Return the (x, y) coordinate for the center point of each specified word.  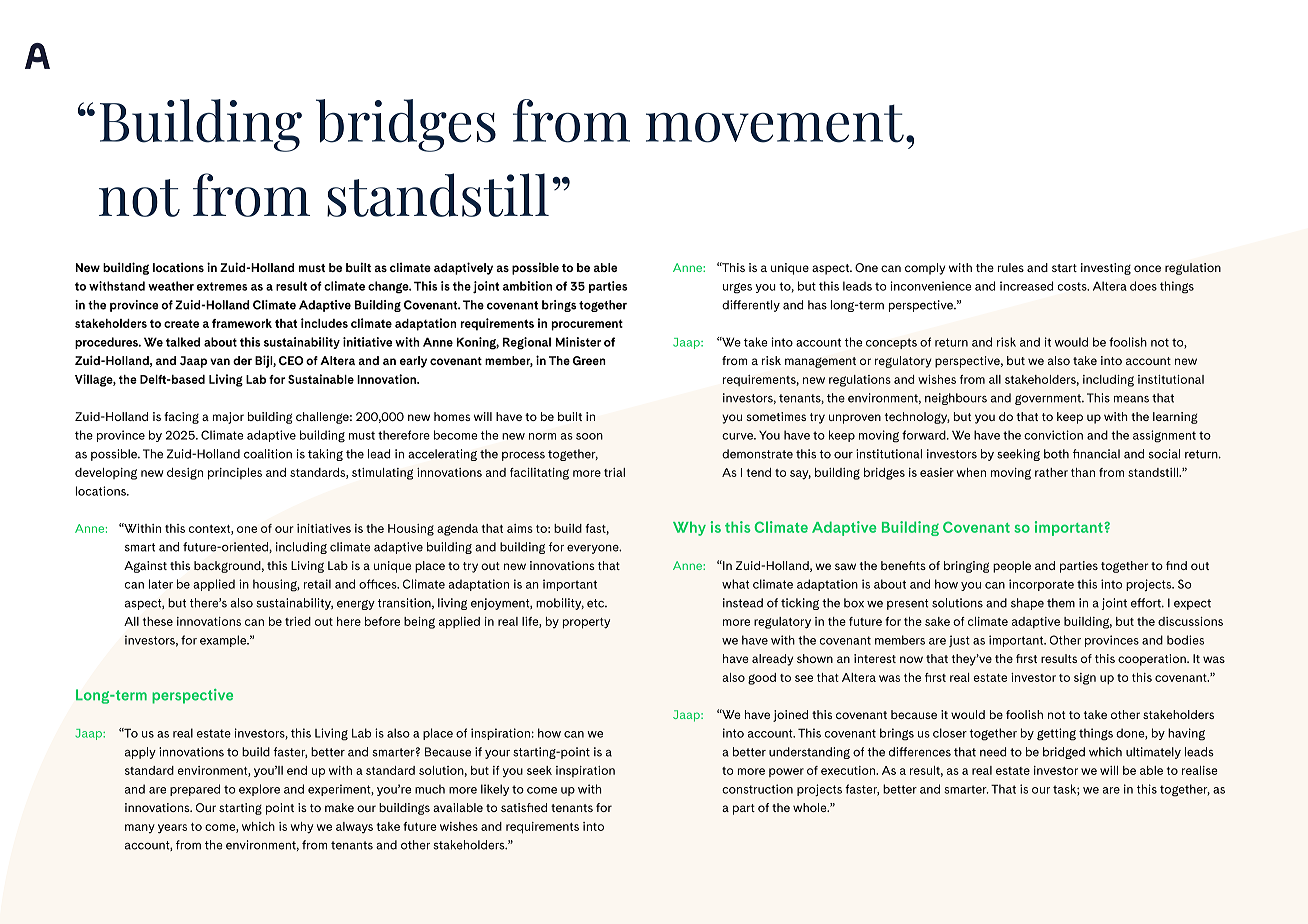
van (220, 361)
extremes (222, 286)
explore (259, 790)
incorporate (1041, 585)
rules (1011, 267)
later (161, 584)
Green (589, 360)
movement (775, 123)
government (1049, 399)
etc (597, 603)
